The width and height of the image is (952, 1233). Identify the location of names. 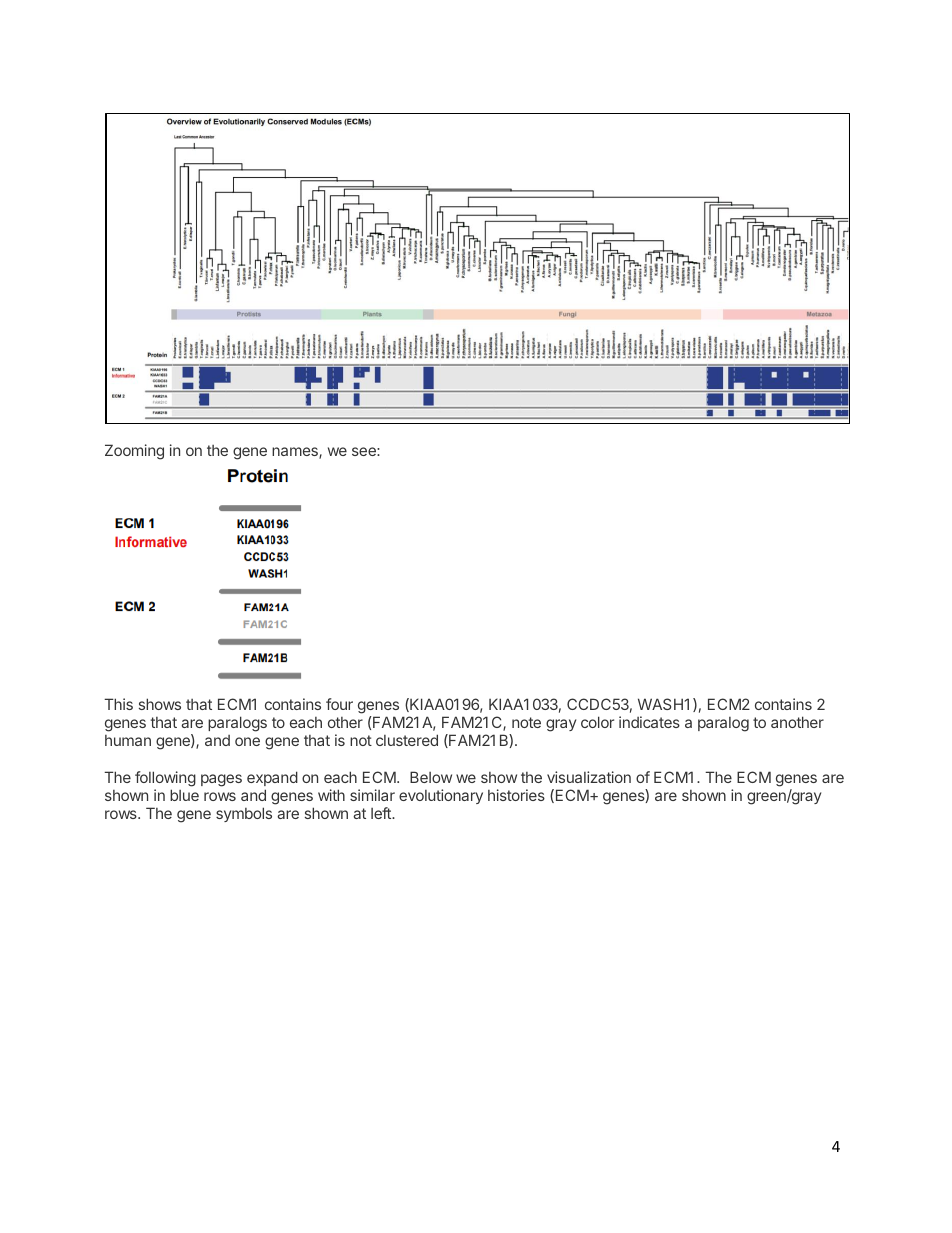
(296, 453).
